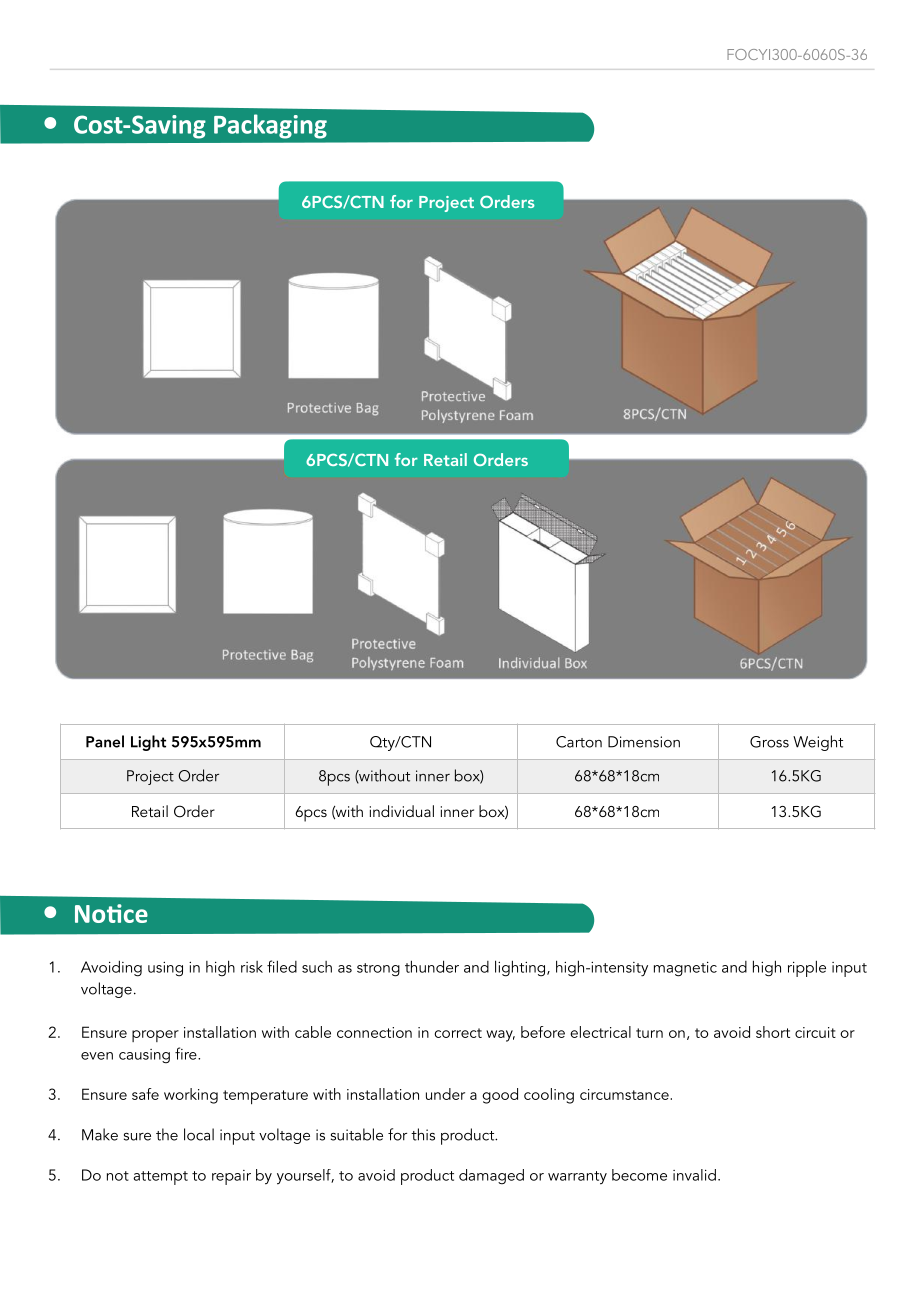 Image resolution: width=924 pixels, height=1308 pixels. I want to click on this, so click(423, 1134).
